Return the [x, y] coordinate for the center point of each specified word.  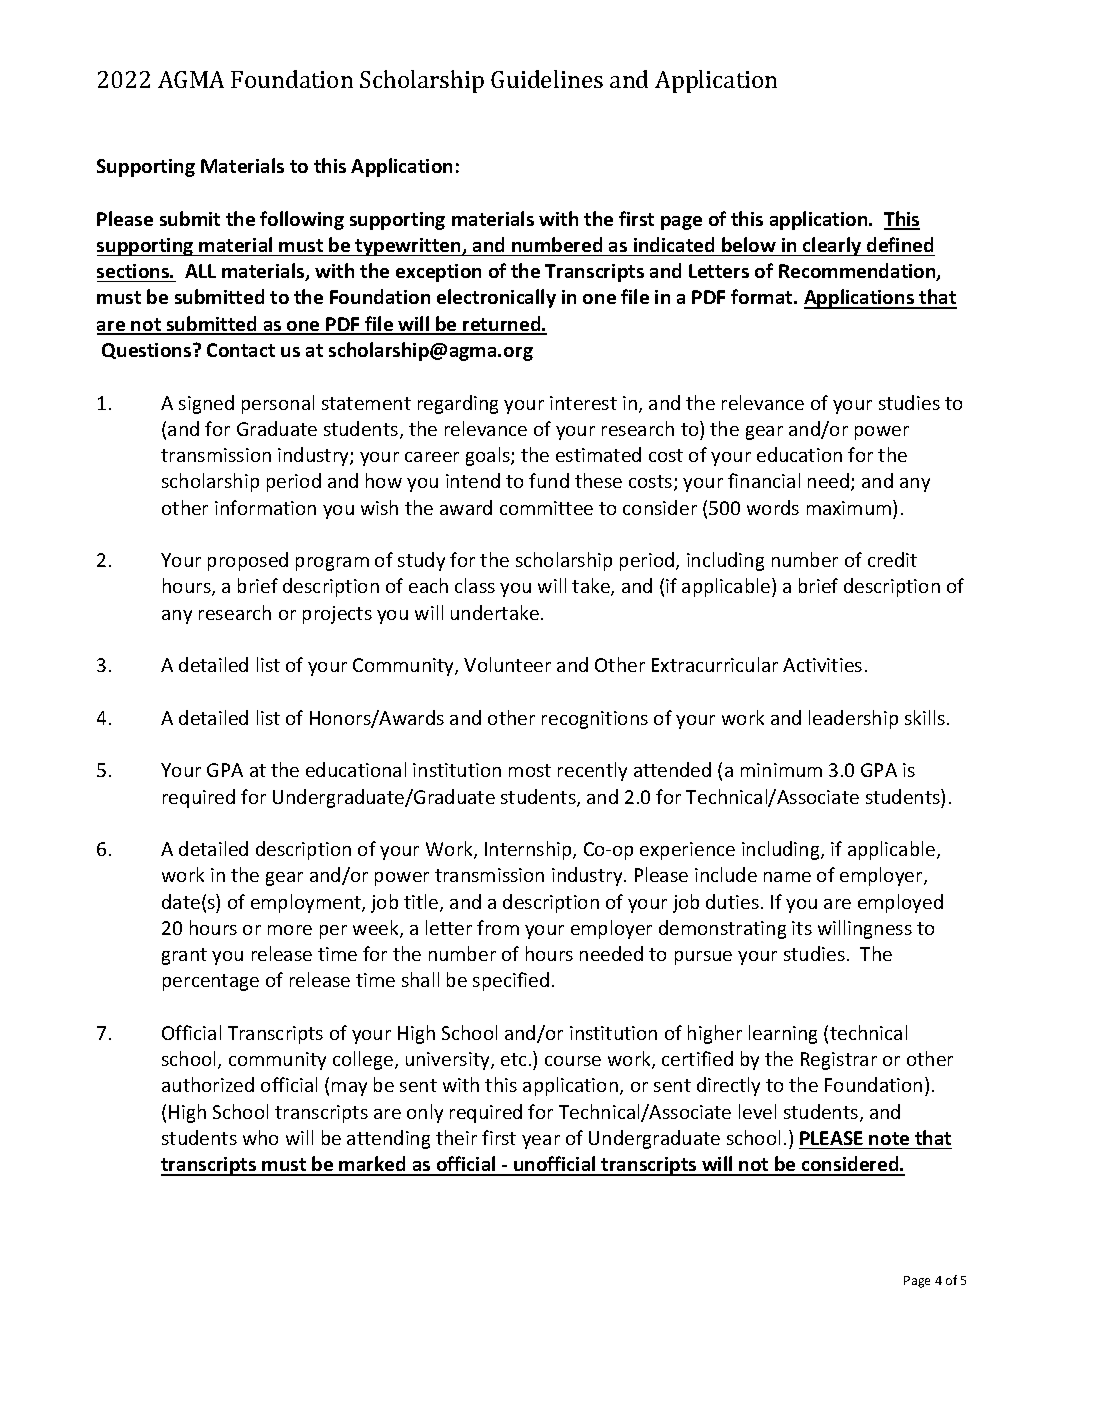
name [787, 877]
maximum [850, 507]
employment [307, 903]
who [260, 1137]
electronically [496, 298]
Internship [529, 850]
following [302, 220]
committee [546, 508]
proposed [248, 561]
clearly [832, 246]
